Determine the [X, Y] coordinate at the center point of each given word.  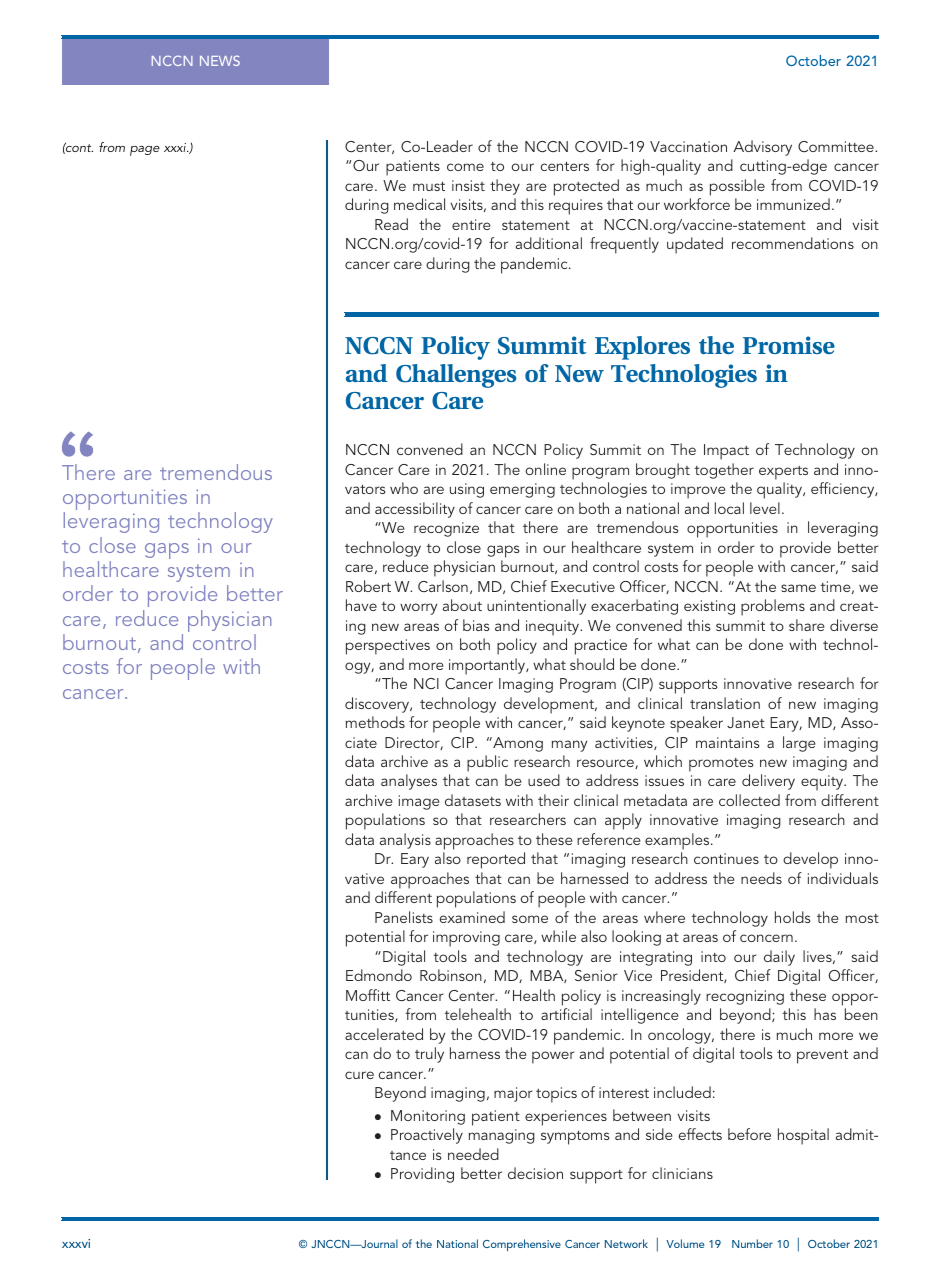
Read [391, 224]
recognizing [745, 997]
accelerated [384, 1034]
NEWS [220, 60]
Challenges [456, 376]
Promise [789, 345]
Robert [368, 586]
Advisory [762, 148]
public [487, 763]
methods [375, 722]
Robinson [451, 975]
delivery [768, 782]
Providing [422, 1175]
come [465, 167]
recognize [446, 529]
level [765, 508]
